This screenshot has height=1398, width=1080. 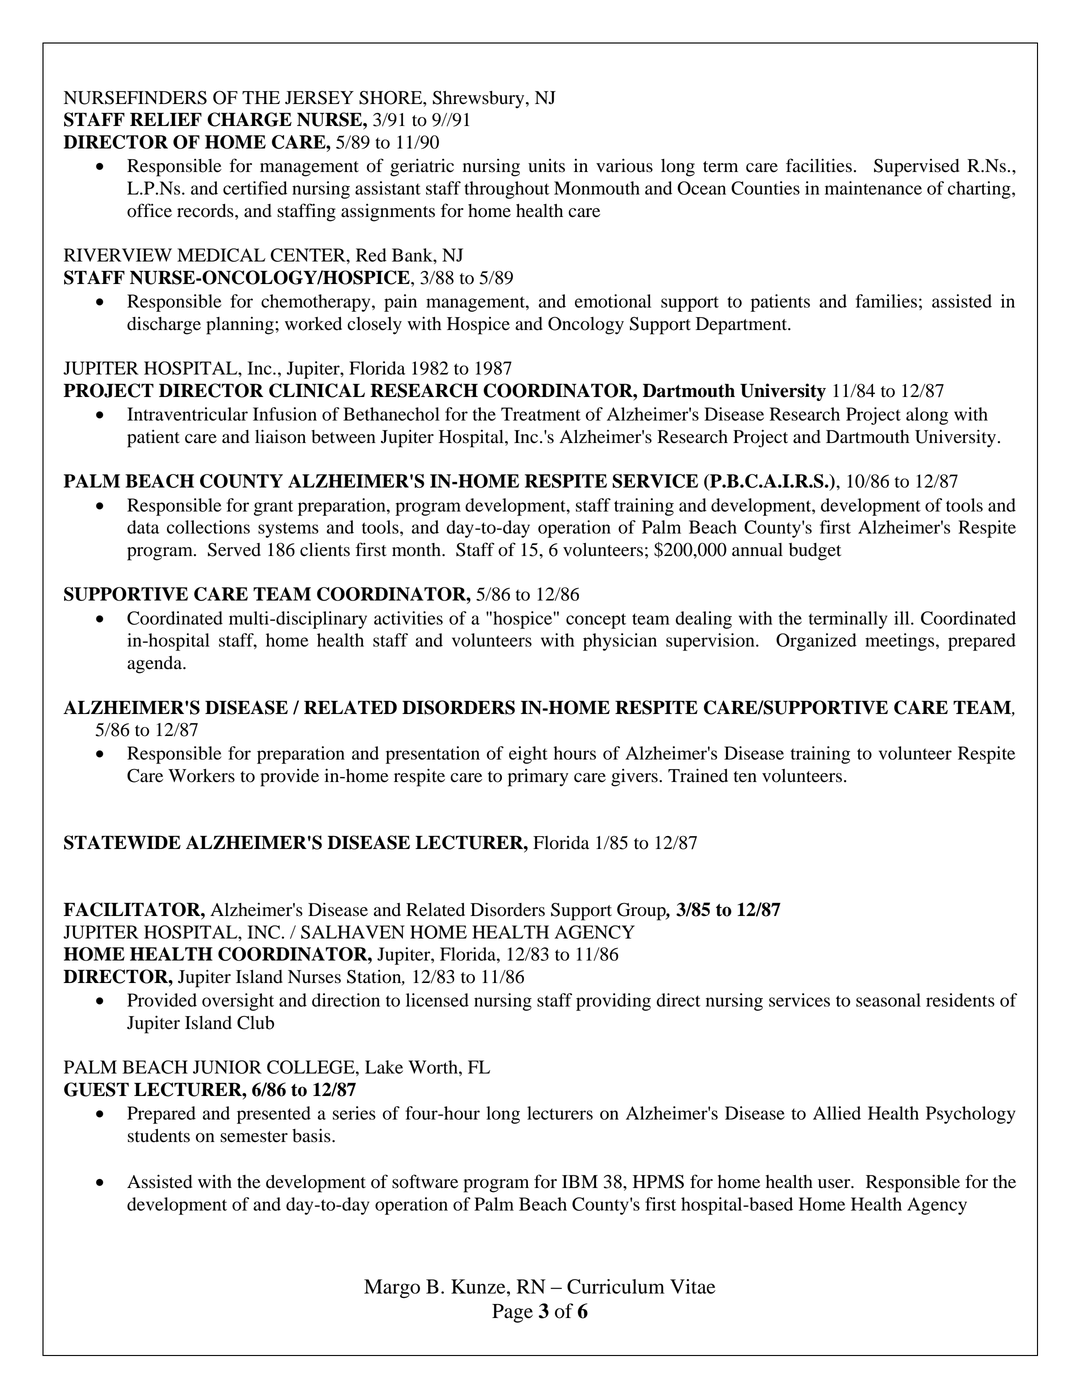 What do you see at coordinates (541, 414) in the screenshot?
I see `Treatment` at bounding box center [541, 414].
